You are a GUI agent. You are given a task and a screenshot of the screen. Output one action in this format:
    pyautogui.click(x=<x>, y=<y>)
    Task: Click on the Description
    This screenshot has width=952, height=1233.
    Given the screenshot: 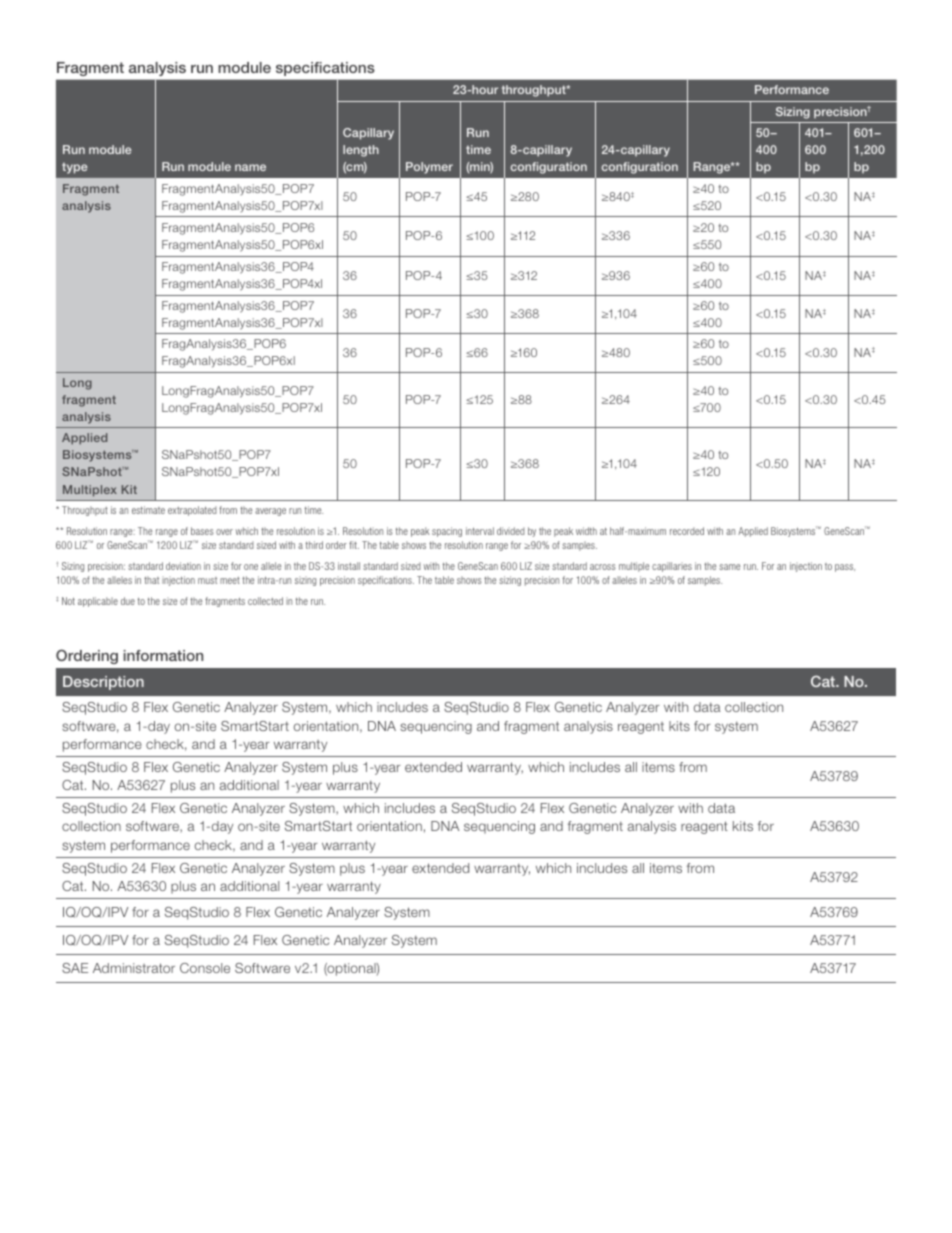 What is the action you would take?
    pyautogui.click(x=103, y=683)
